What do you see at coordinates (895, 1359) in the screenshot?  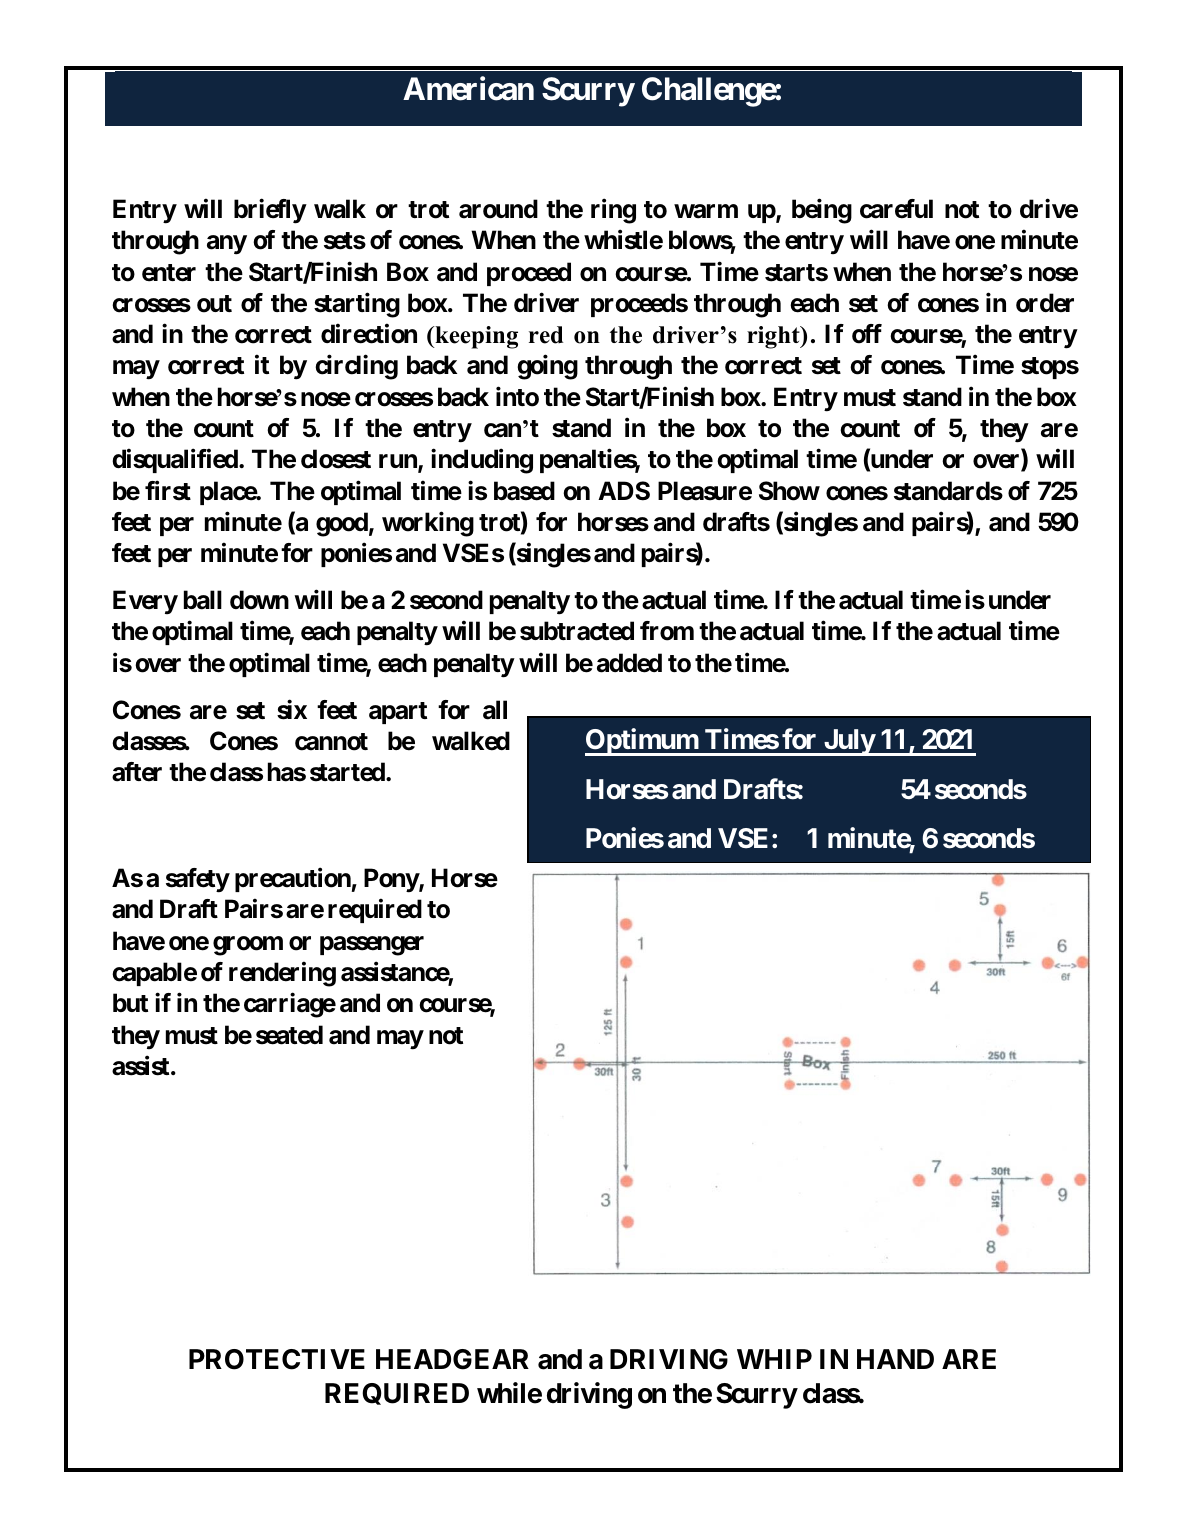 I see `HAND` at bounding box center [895, 1359].
